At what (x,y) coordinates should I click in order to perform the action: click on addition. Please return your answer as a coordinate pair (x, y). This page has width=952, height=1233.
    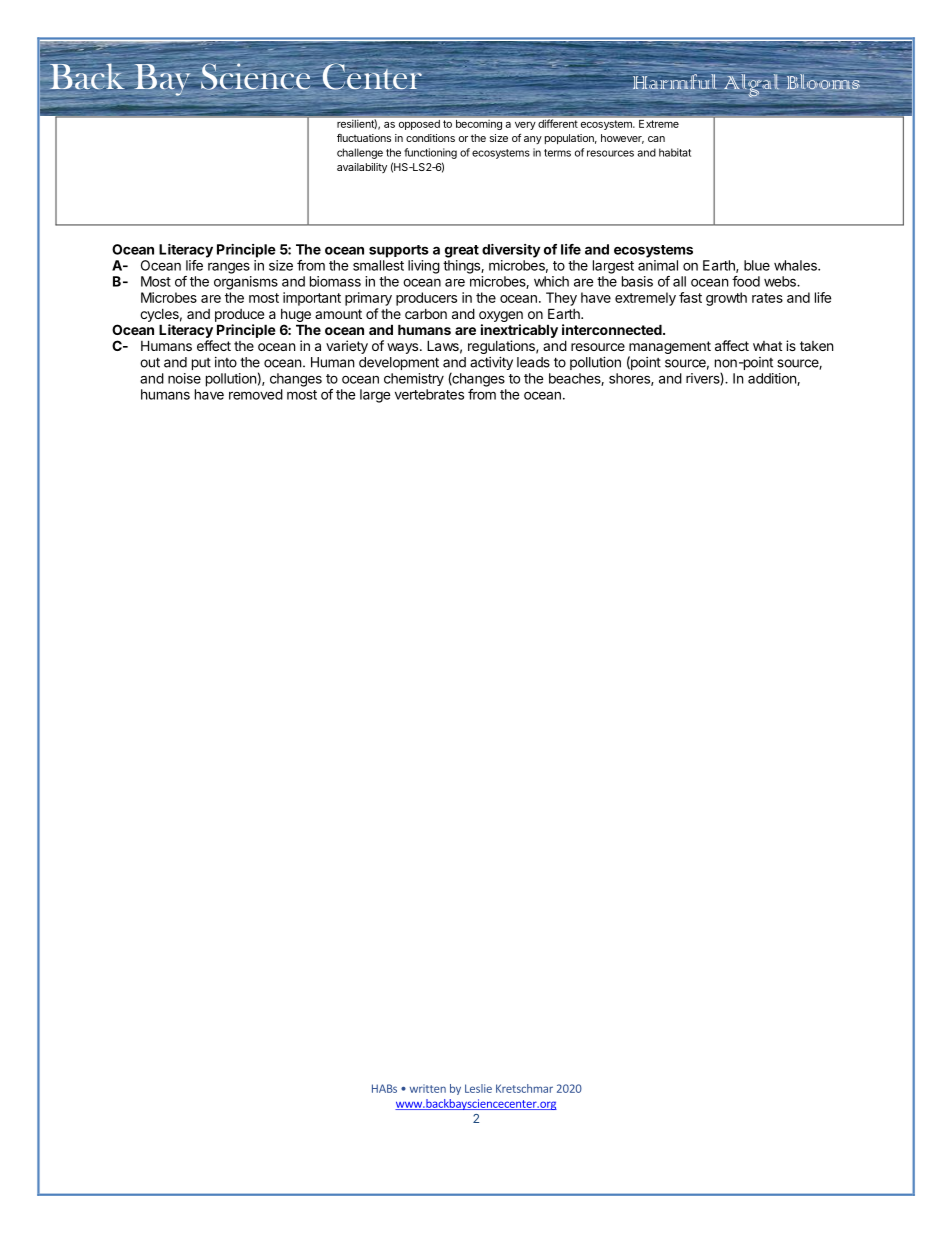
    Looking at the image, I should click on (773, 379).
